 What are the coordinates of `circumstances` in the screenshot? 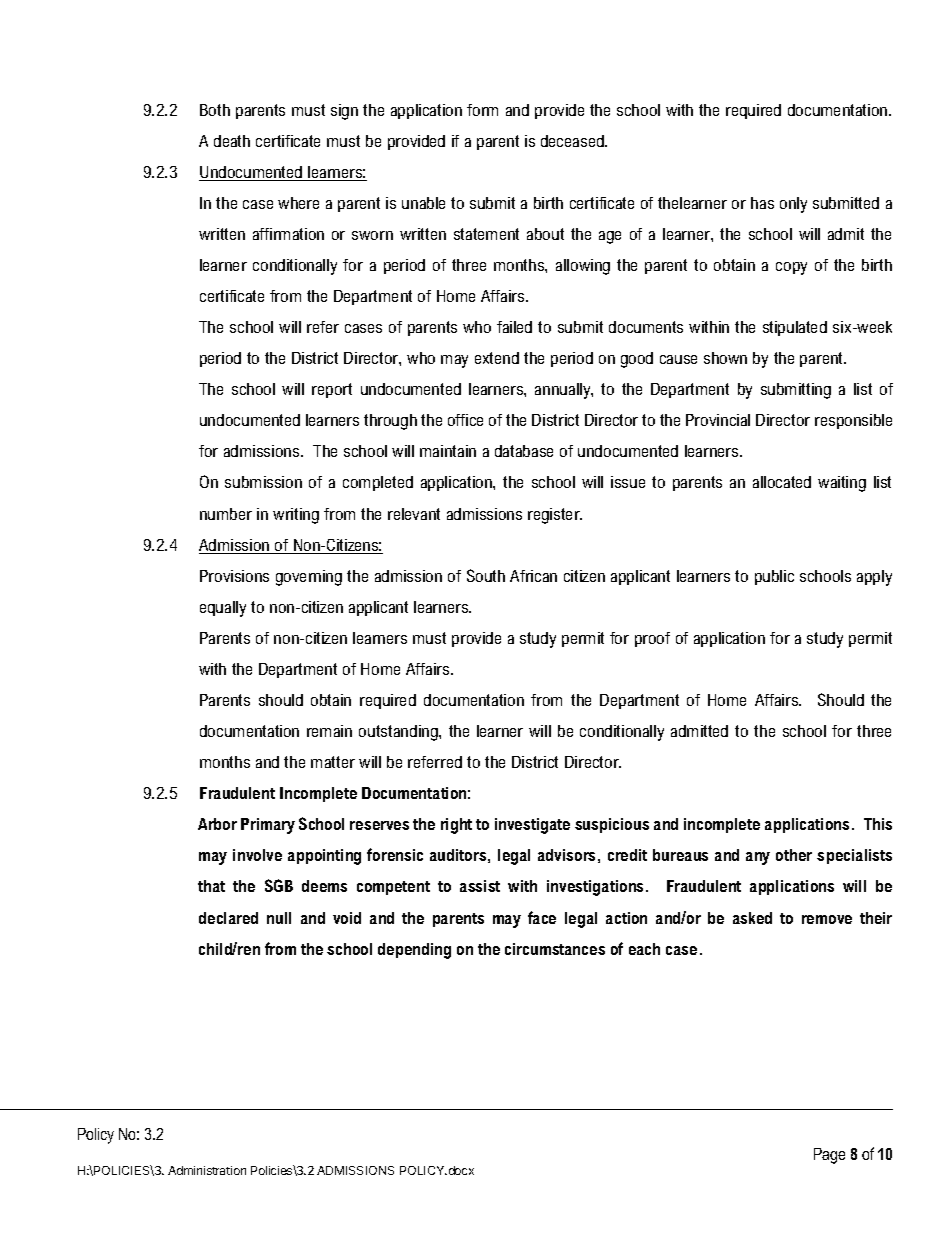 It's located at (555, 949).
